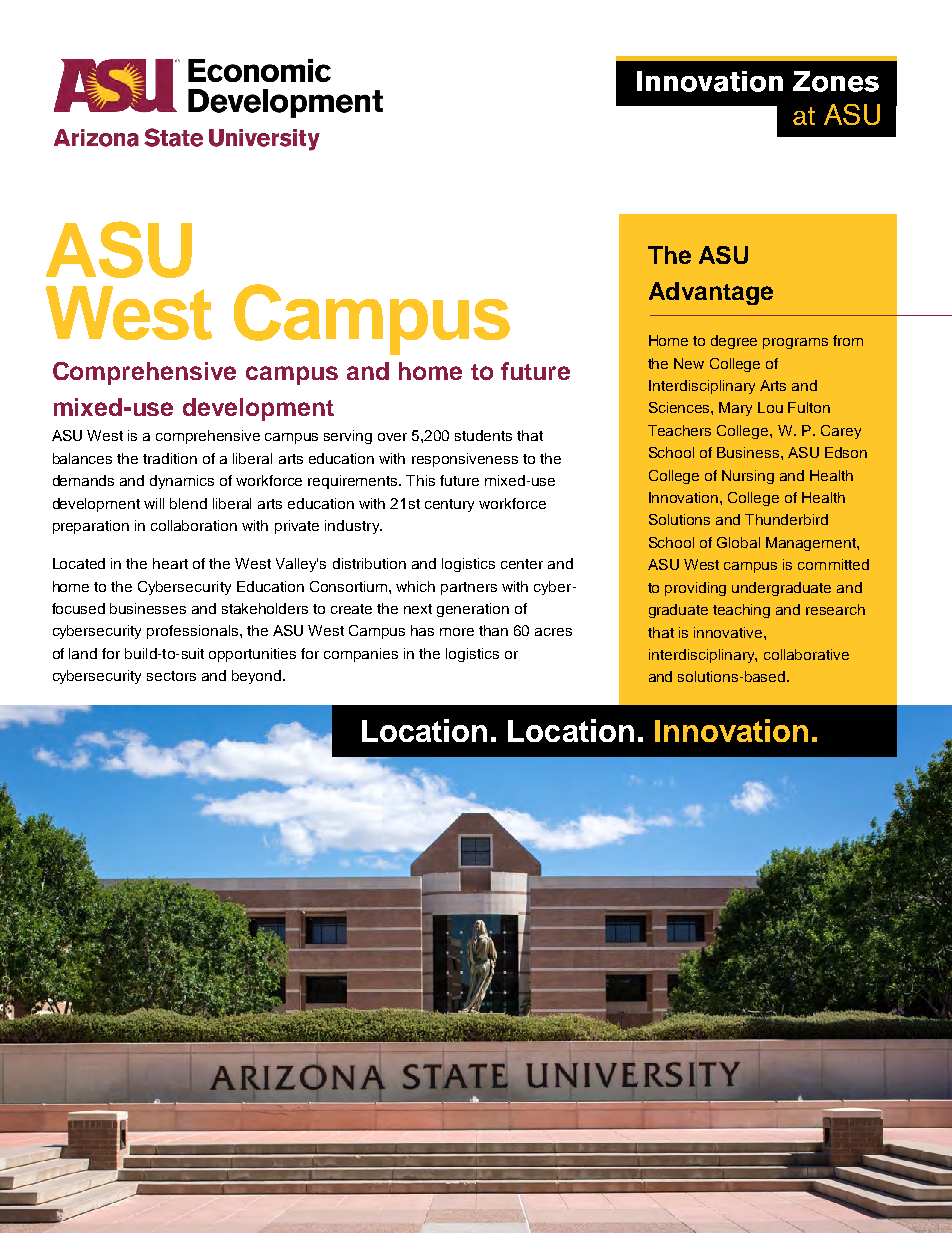  Describe the element at coordinates (170, 563) in the screenshot. I see `heart` at that location.
